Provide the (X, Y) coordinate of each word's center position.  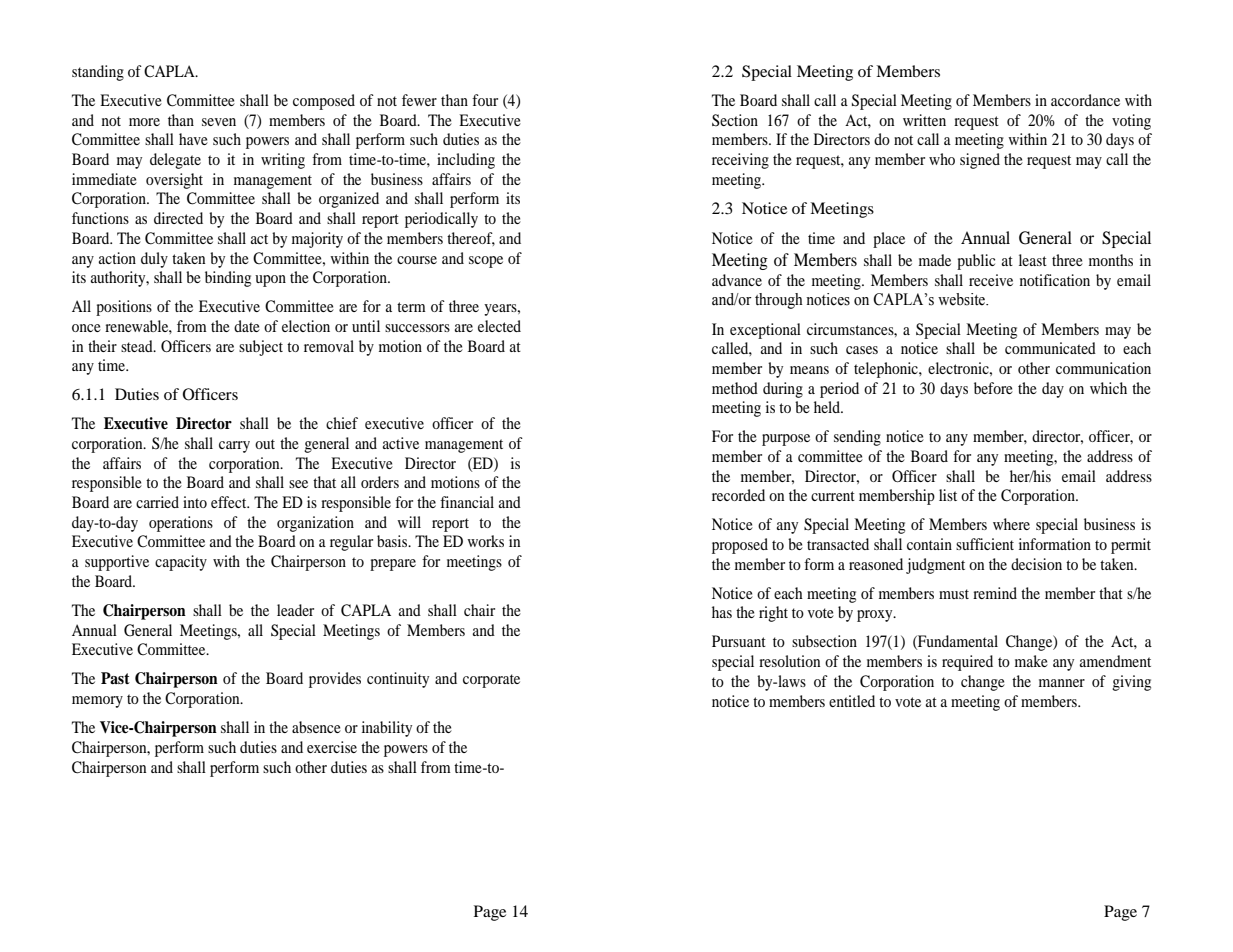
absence (316, 727)
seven (219, 122)
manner (1062, 683)
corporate (491, 681)
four (485, 100)
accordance (1085, 100)
